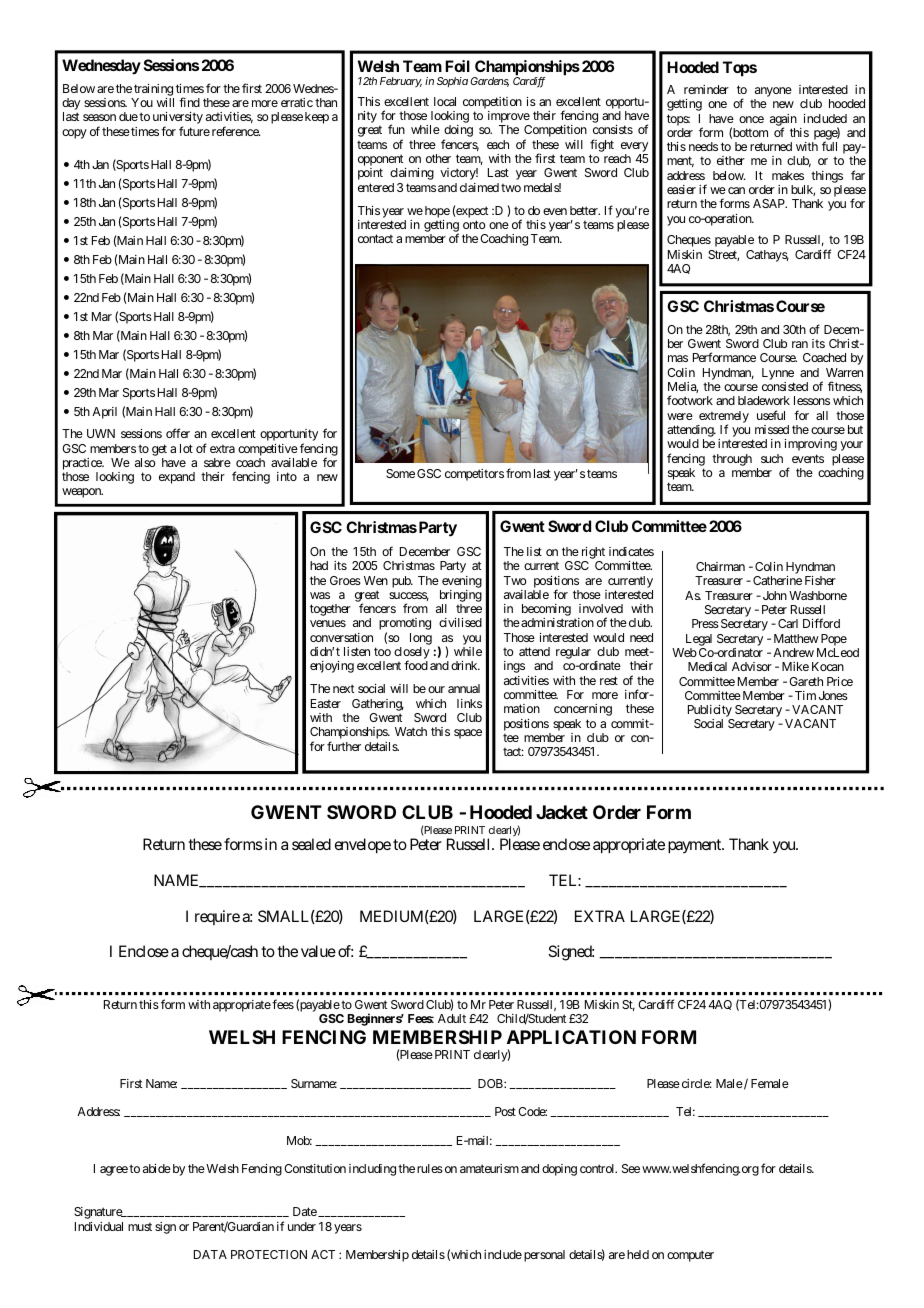 The height and width of the screenshot is (1308, 924). Describe the element at coordinates (140, 1227) in the screenshot. I see `must` at that location.
